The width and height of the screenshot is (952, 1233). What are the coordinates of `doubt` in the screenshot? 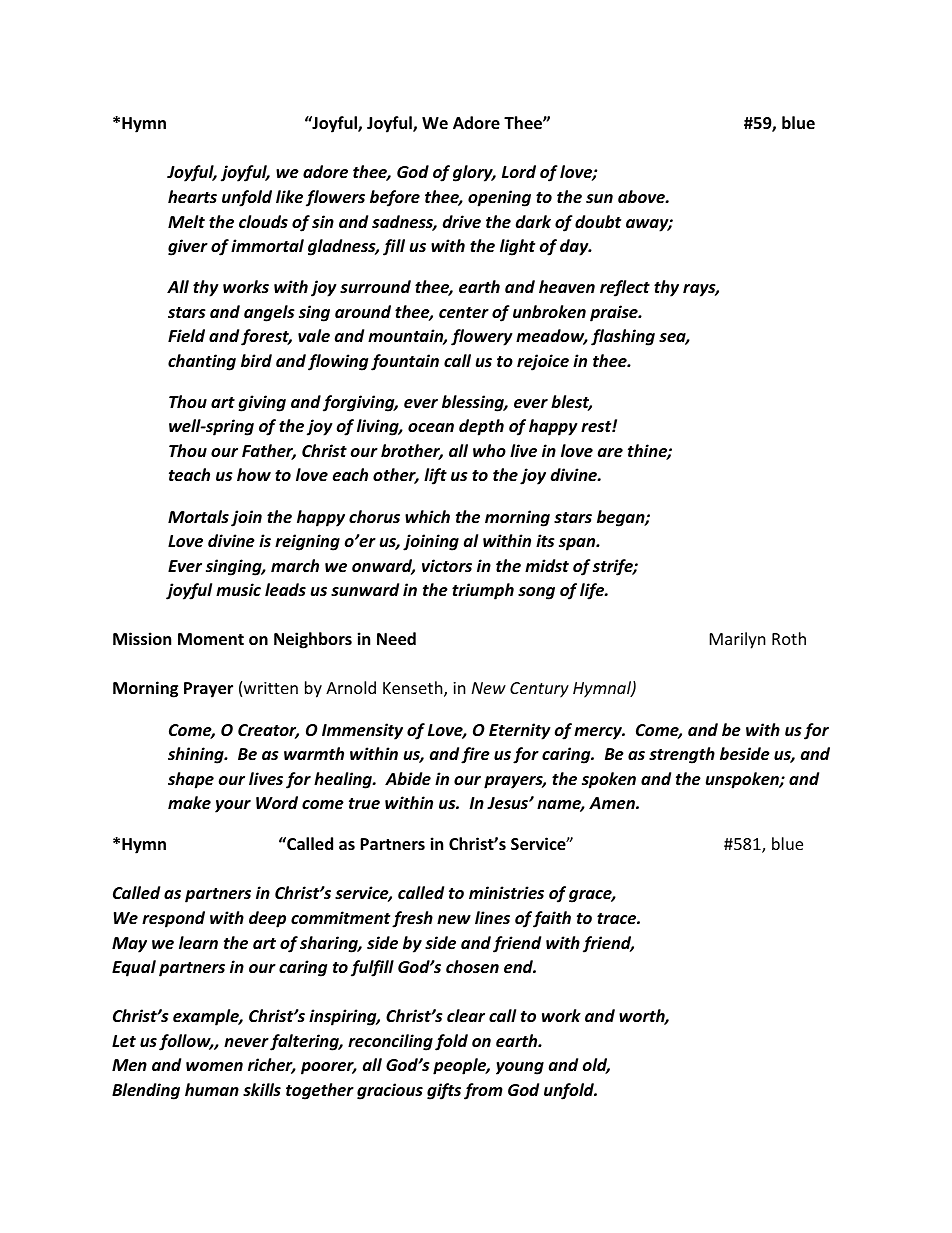 It's located at (598, 221).
